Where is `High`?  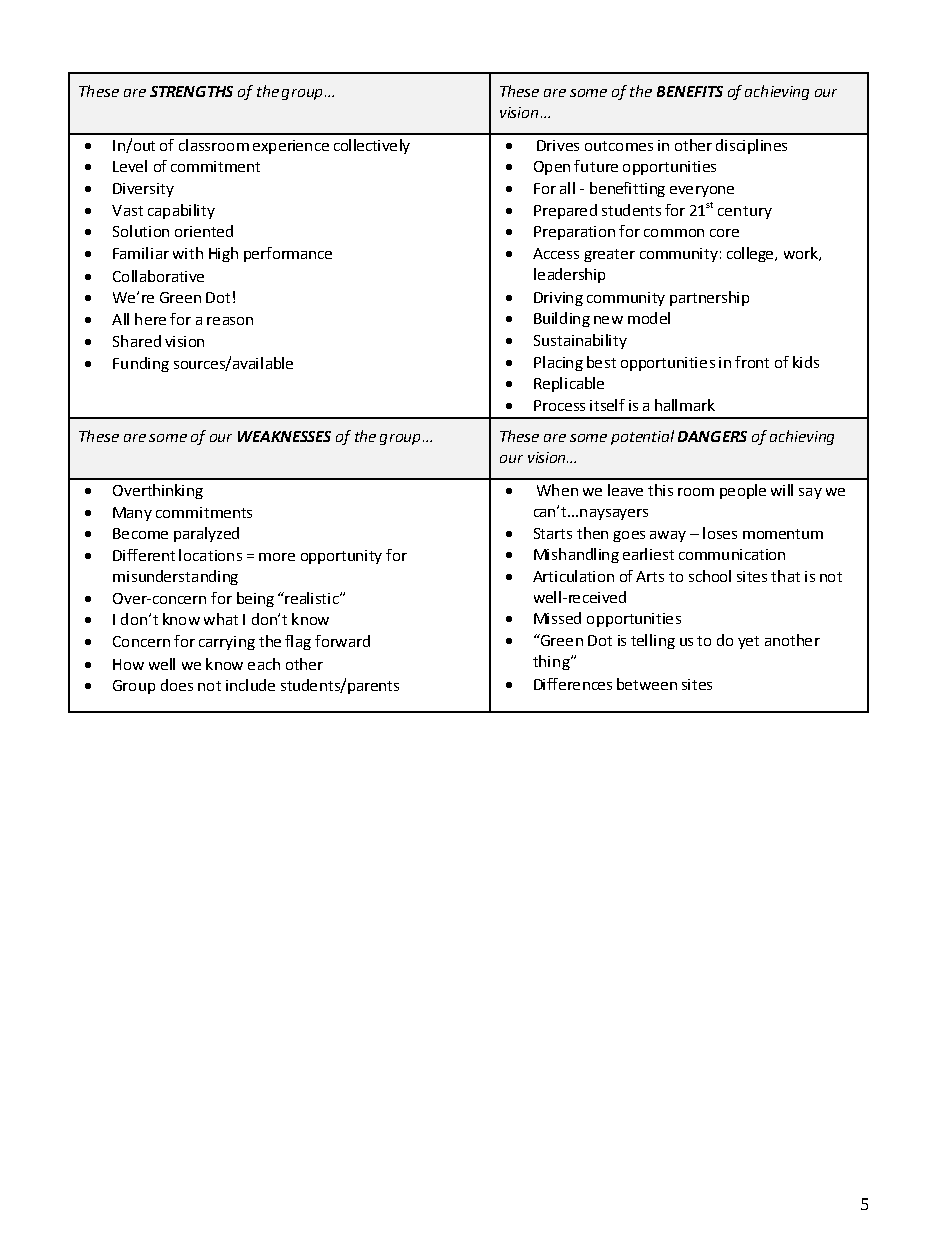
High is located at coordinates (223, 254).
